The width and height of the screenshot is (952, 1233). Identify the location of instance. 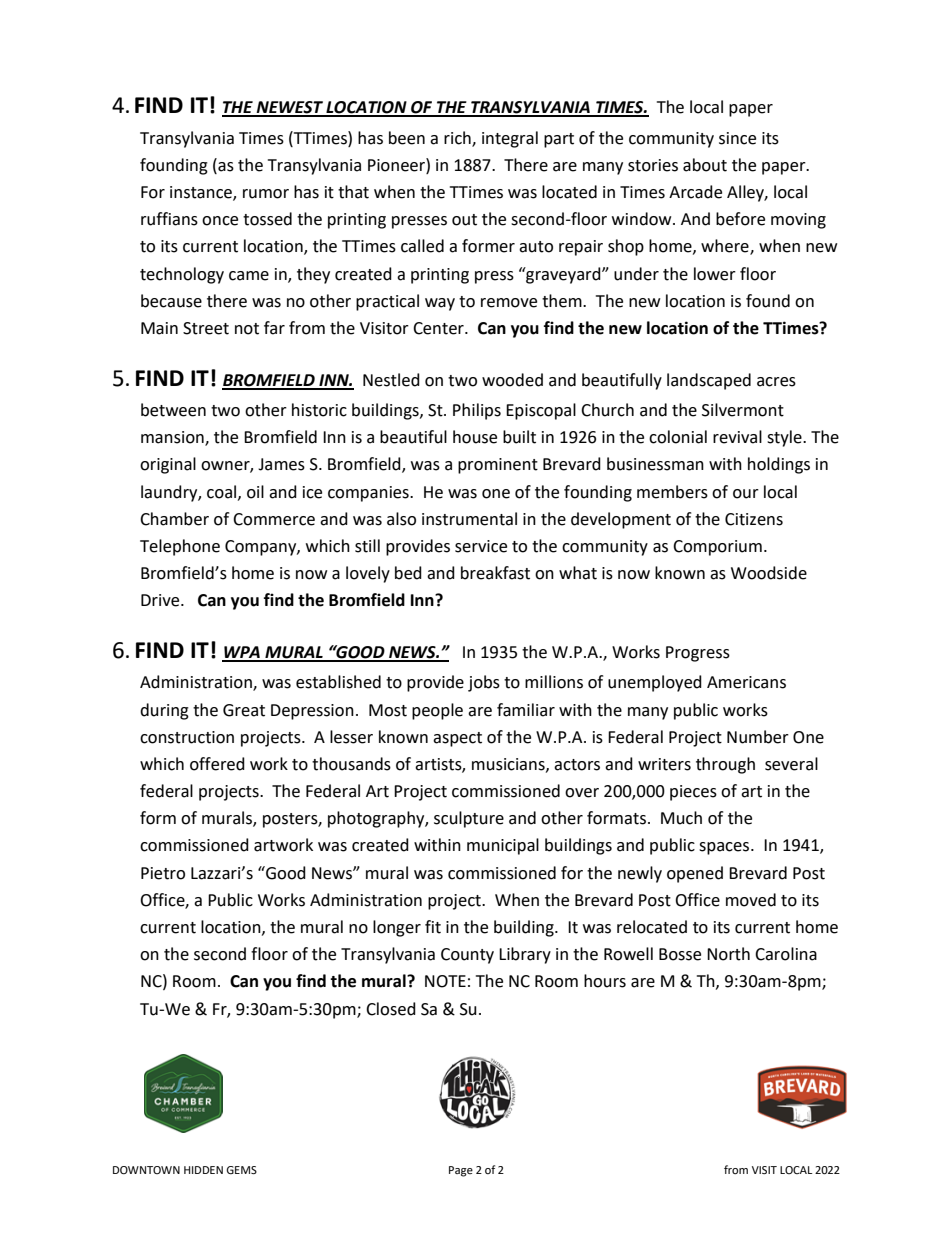
(202, 193).
